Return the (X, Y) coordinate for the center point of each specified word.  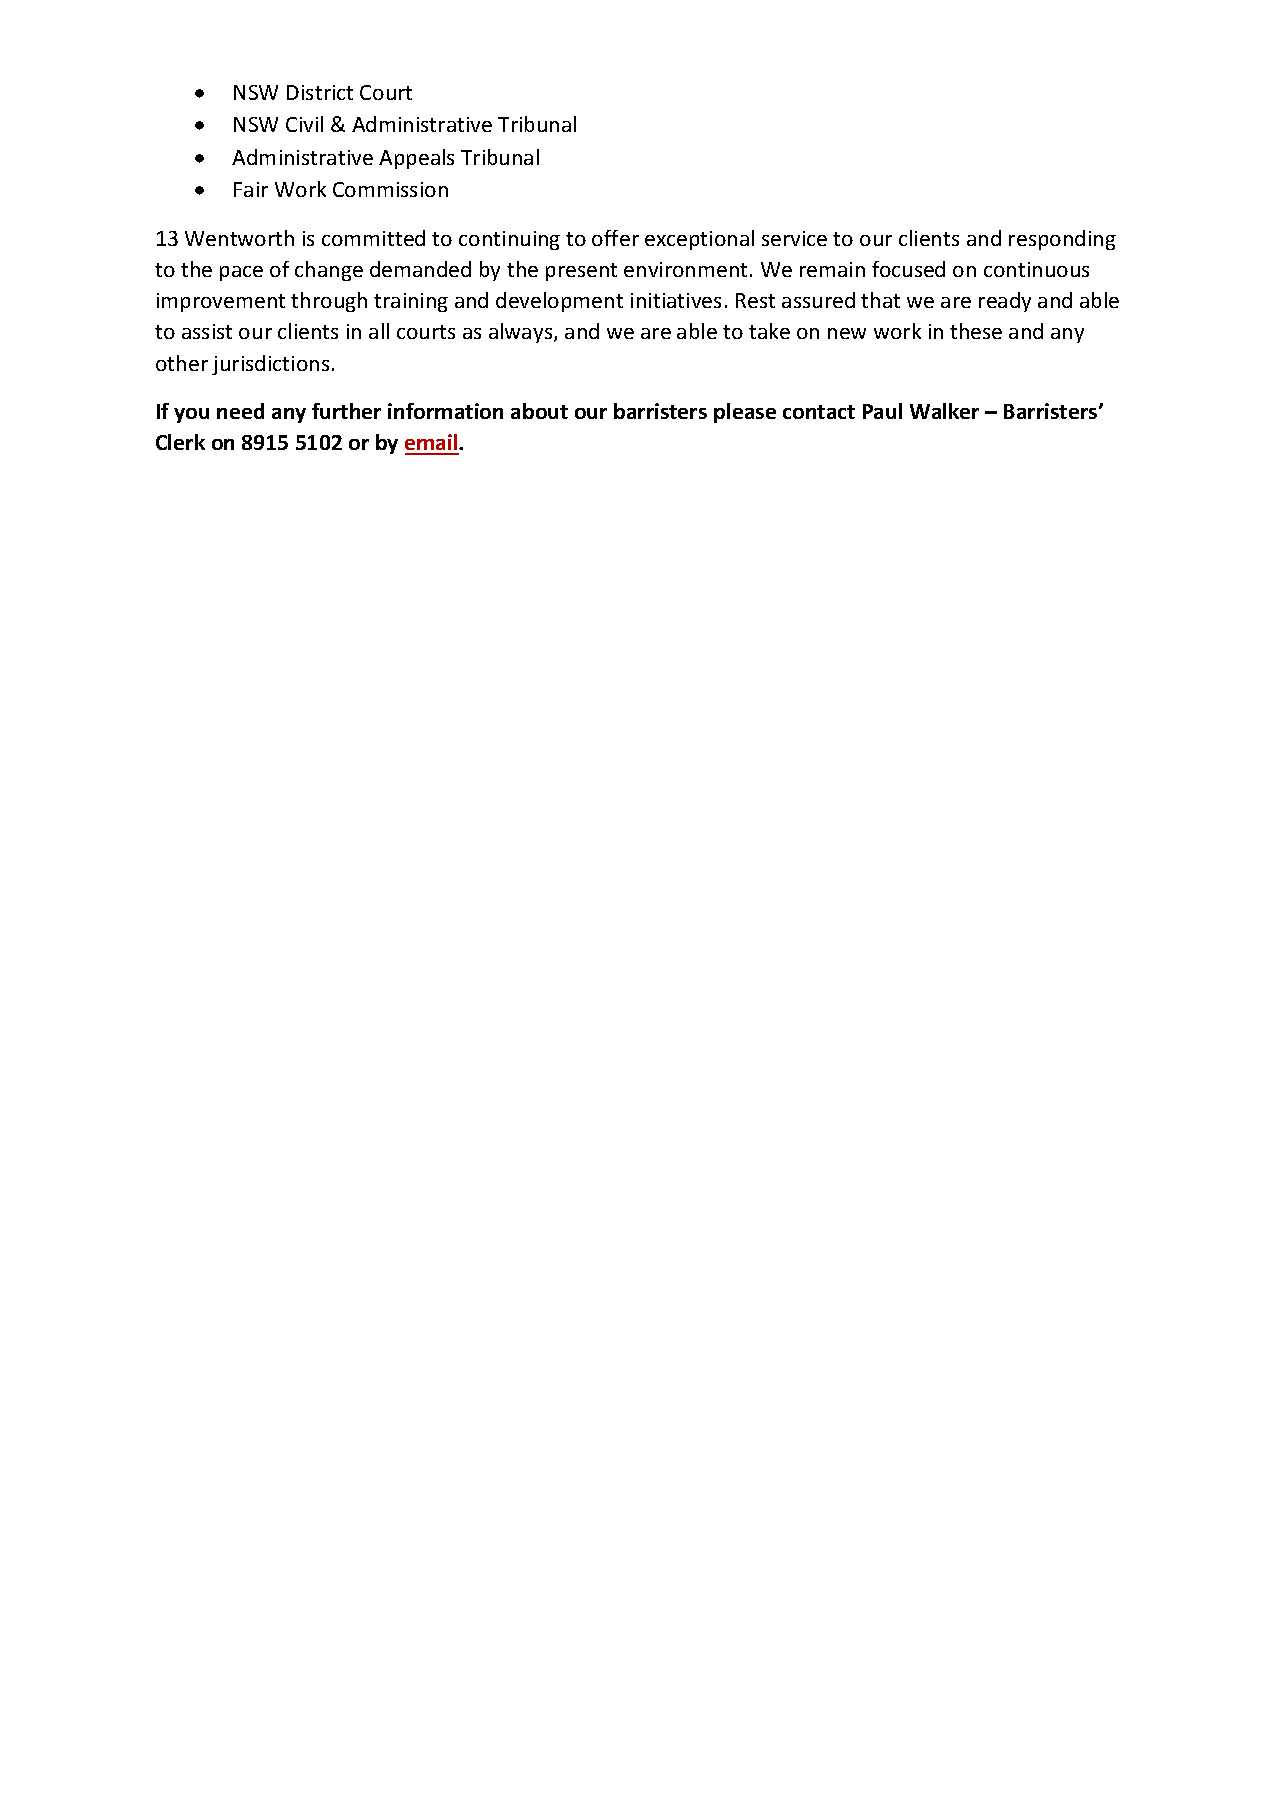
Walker (944, 411)
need (240, 411)
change (329, 271)
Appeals (416, 159)
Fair (251, 189)
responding (1062, 240)
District (320, 92)
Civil (304, 124)
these (976, 331)
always (522, 333)
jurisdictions (270, 365)
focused (908, 269)
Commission (390, 189)
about (539, 411)
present (581, 272)
